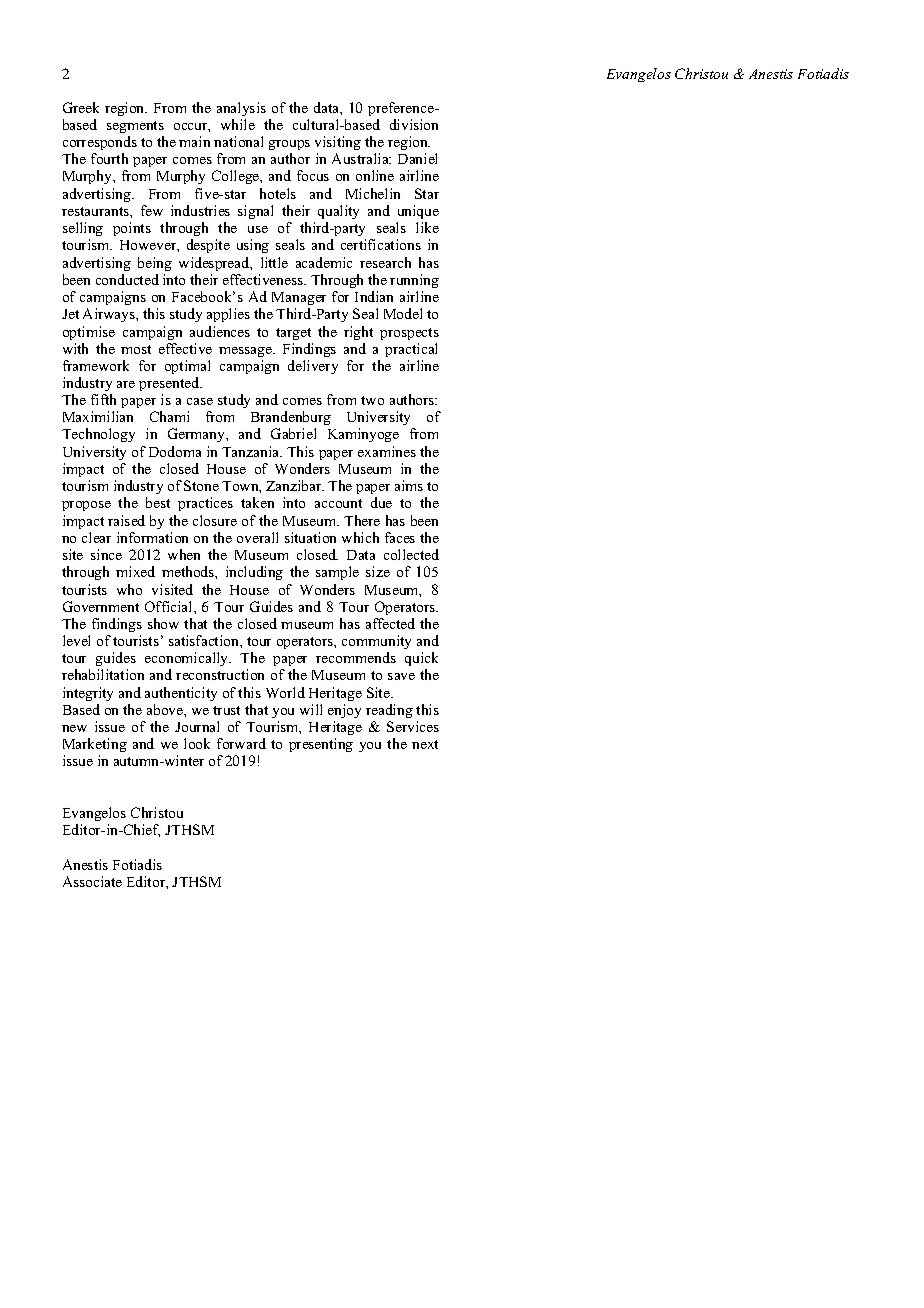  Describe the element at coordinates (241, 743) in the screenshot. I see `forward` at that location.
